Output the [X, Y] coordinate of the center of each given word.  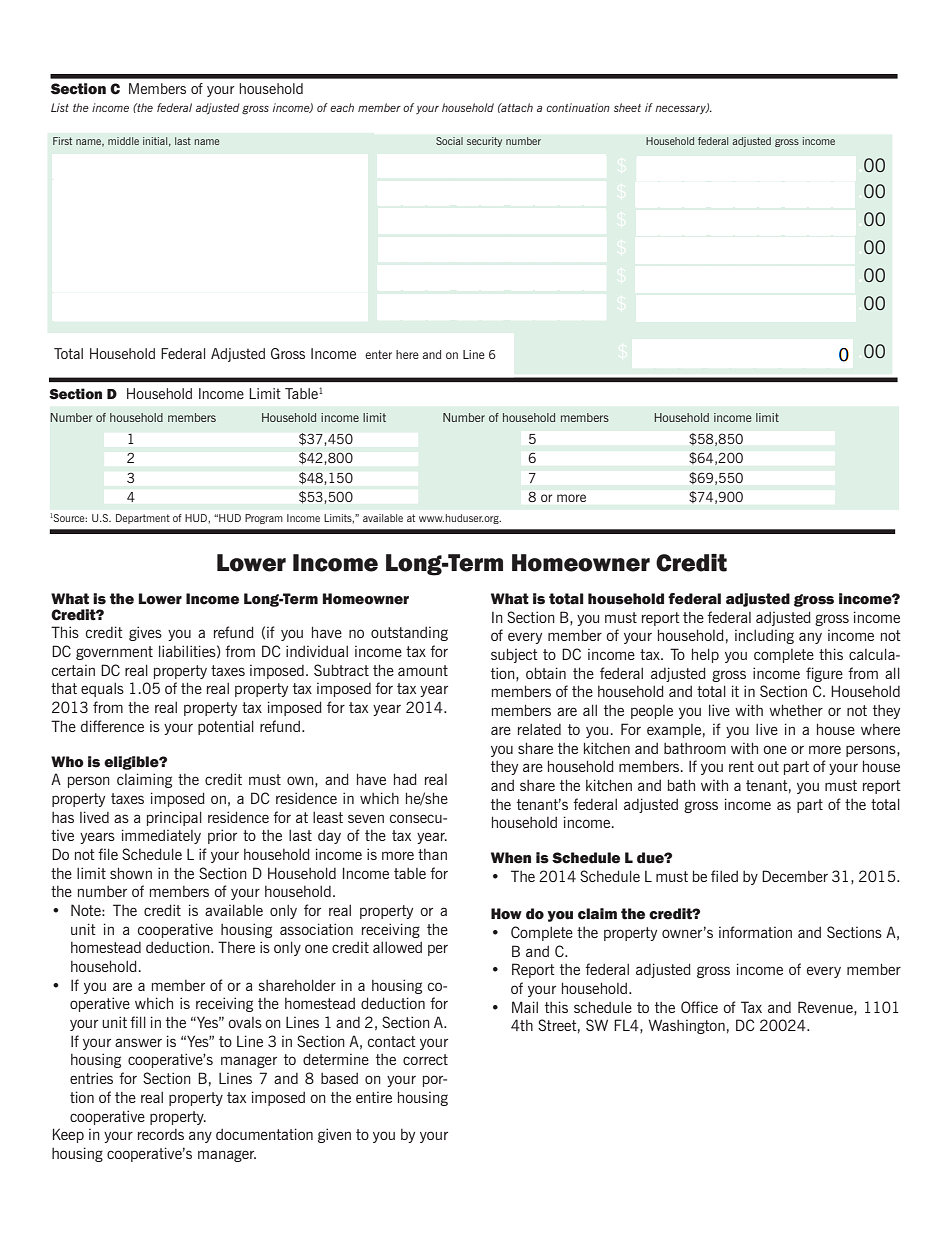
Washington [686, 1026]
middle [123, 141]
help [705, 655]
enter [378, 354]
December [795, 876]
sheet [627, 107]
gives [145, 633]
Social [449, 141]
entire [374, 1097]
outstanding [409, 634]
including [764, 637]
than [432, 854]
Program [264, 519]
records [161, 1134]
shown [131, 873]
